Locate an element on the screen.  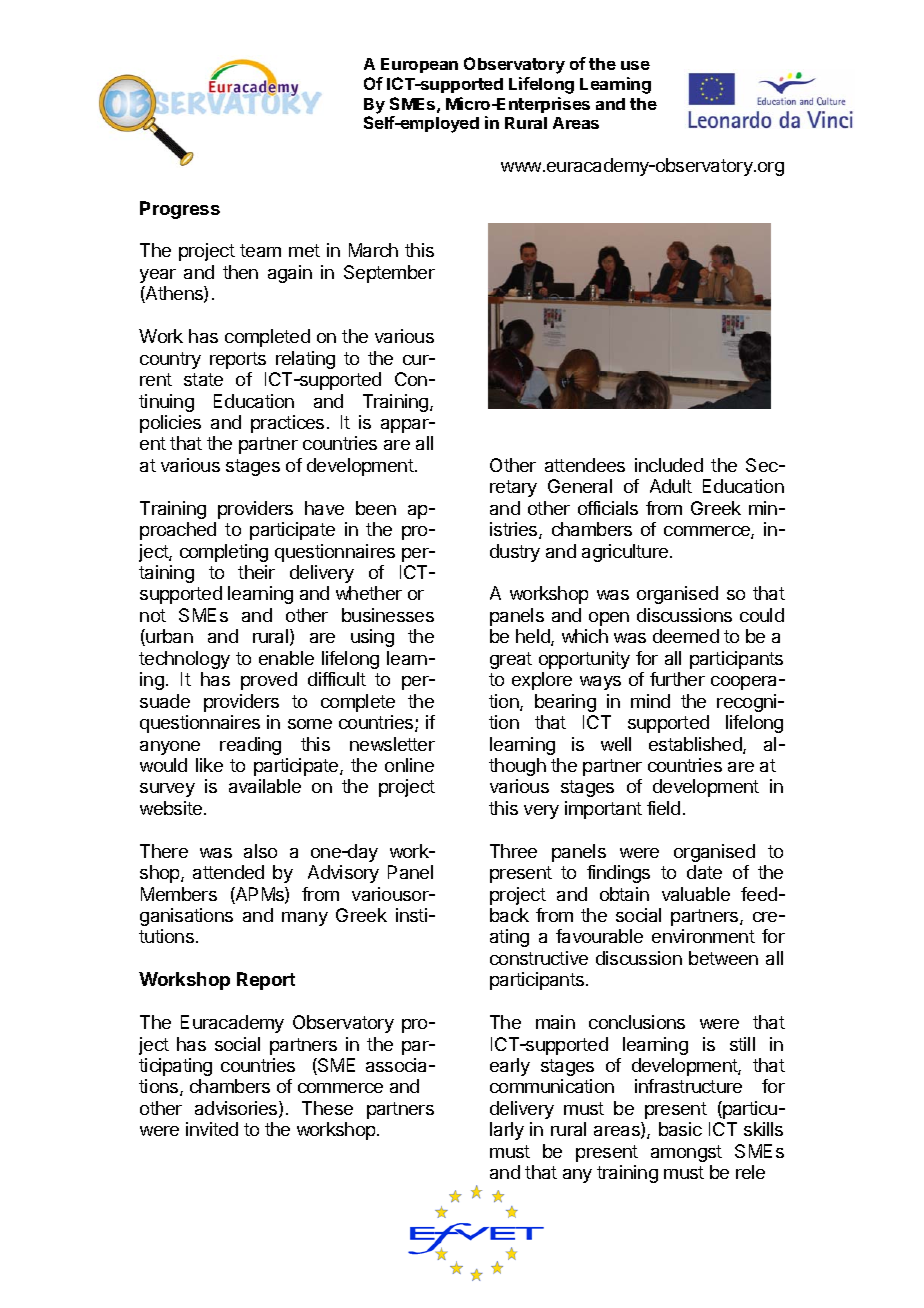
their is located at coordinates (256, 572).
